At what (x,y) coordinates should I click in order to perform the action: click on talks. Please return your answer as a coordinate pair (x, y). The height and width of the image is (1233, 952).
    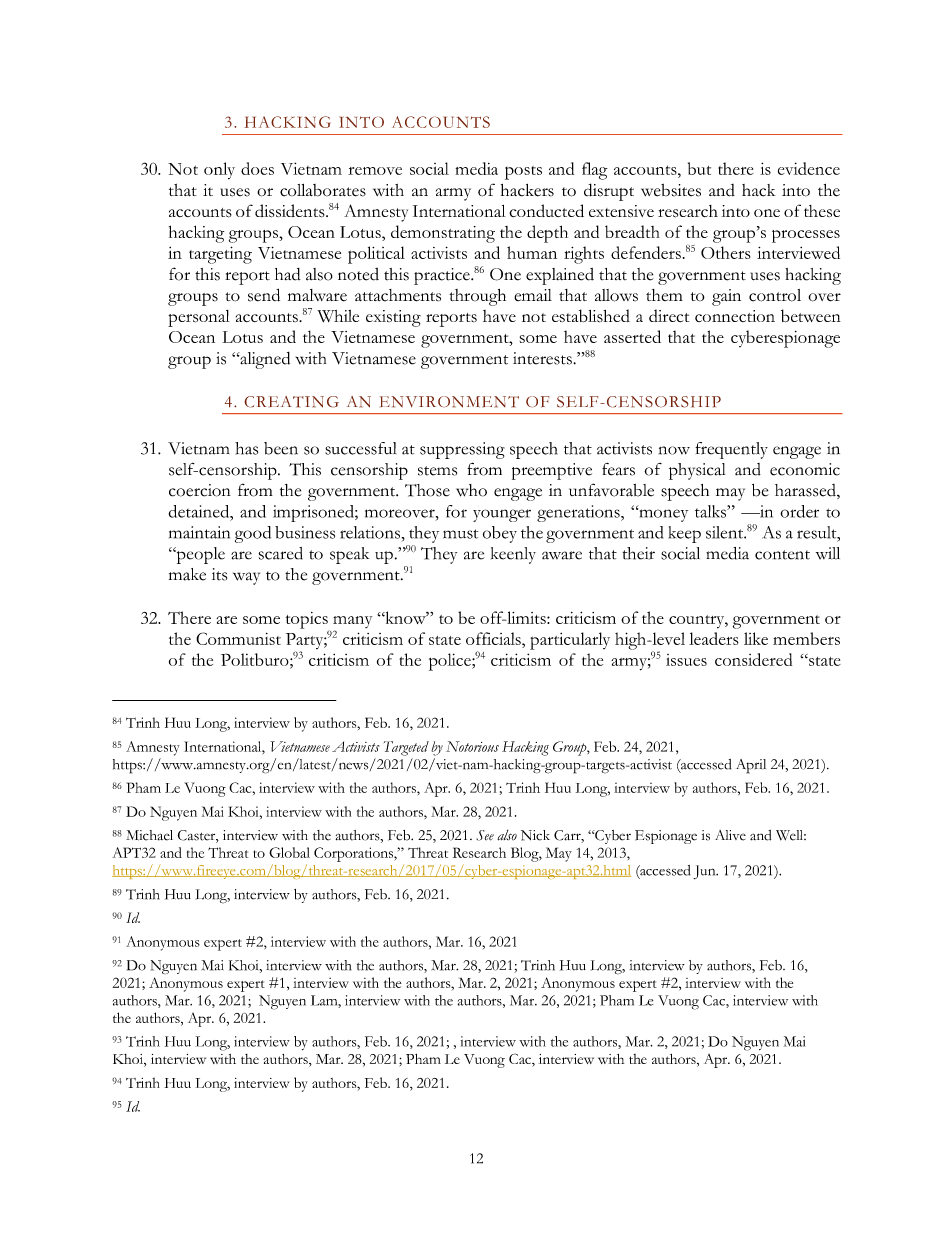
    Looking at the image, I should click on (711, 511).
